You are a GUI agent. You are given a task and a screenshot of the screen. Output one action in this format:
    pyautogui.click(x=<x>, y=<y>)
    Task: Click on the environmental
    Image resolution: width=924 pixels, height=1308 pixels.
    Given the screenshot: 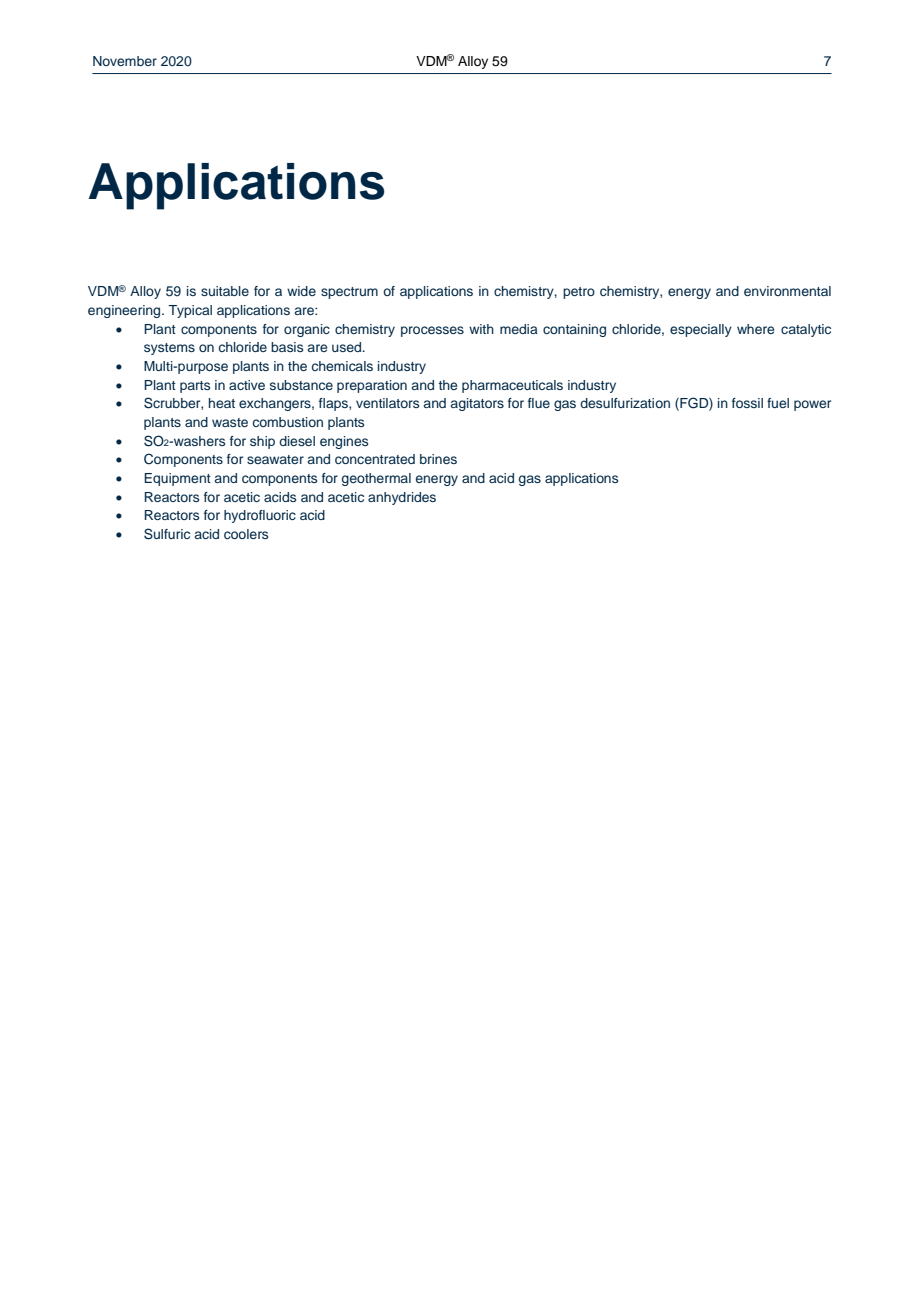 What is the action you would take?
    pyautogui.click(x=787, y=291)
